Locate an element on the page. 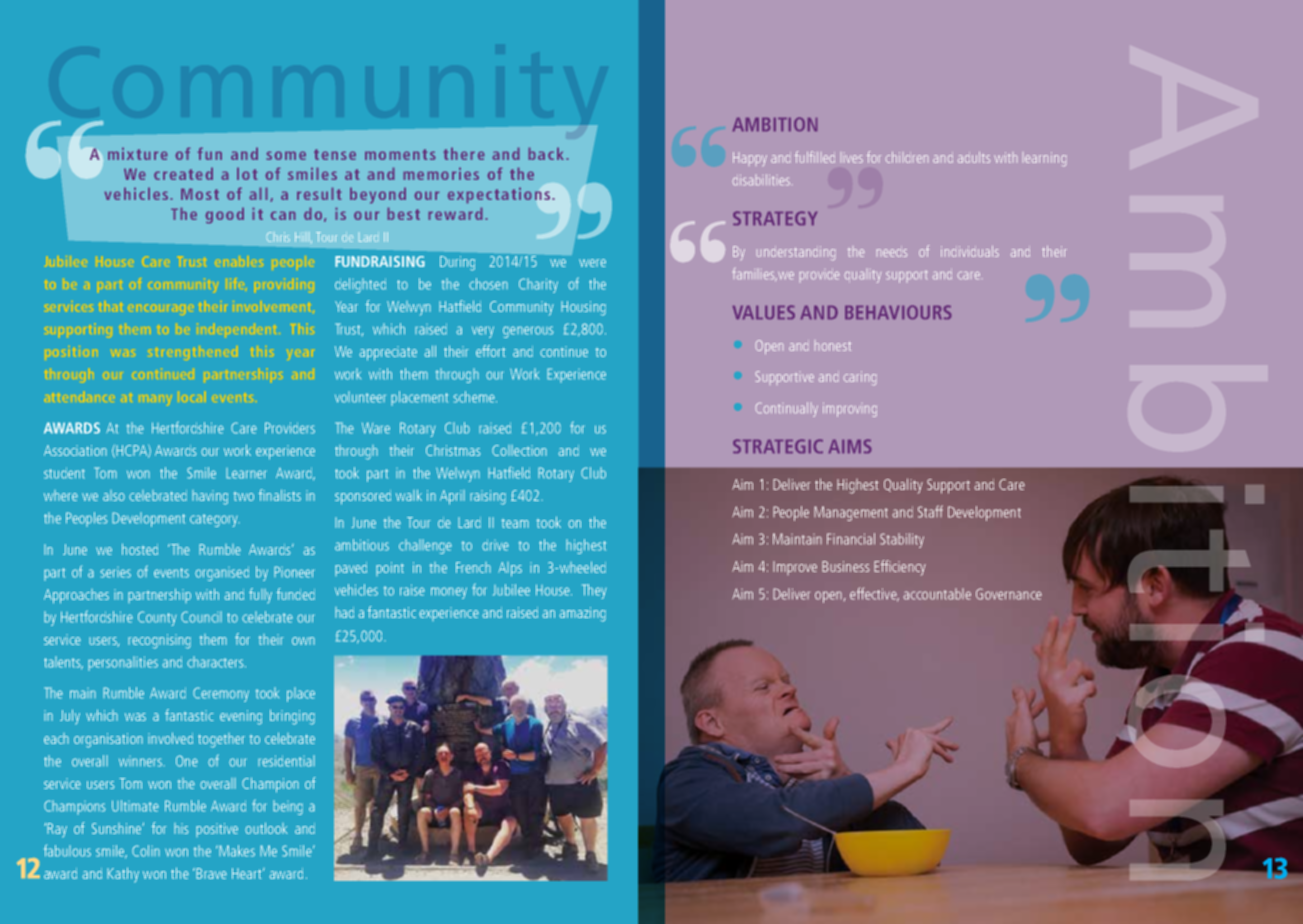 This page has height=924, width=1303. honest is located at coordinates (833, 346).
